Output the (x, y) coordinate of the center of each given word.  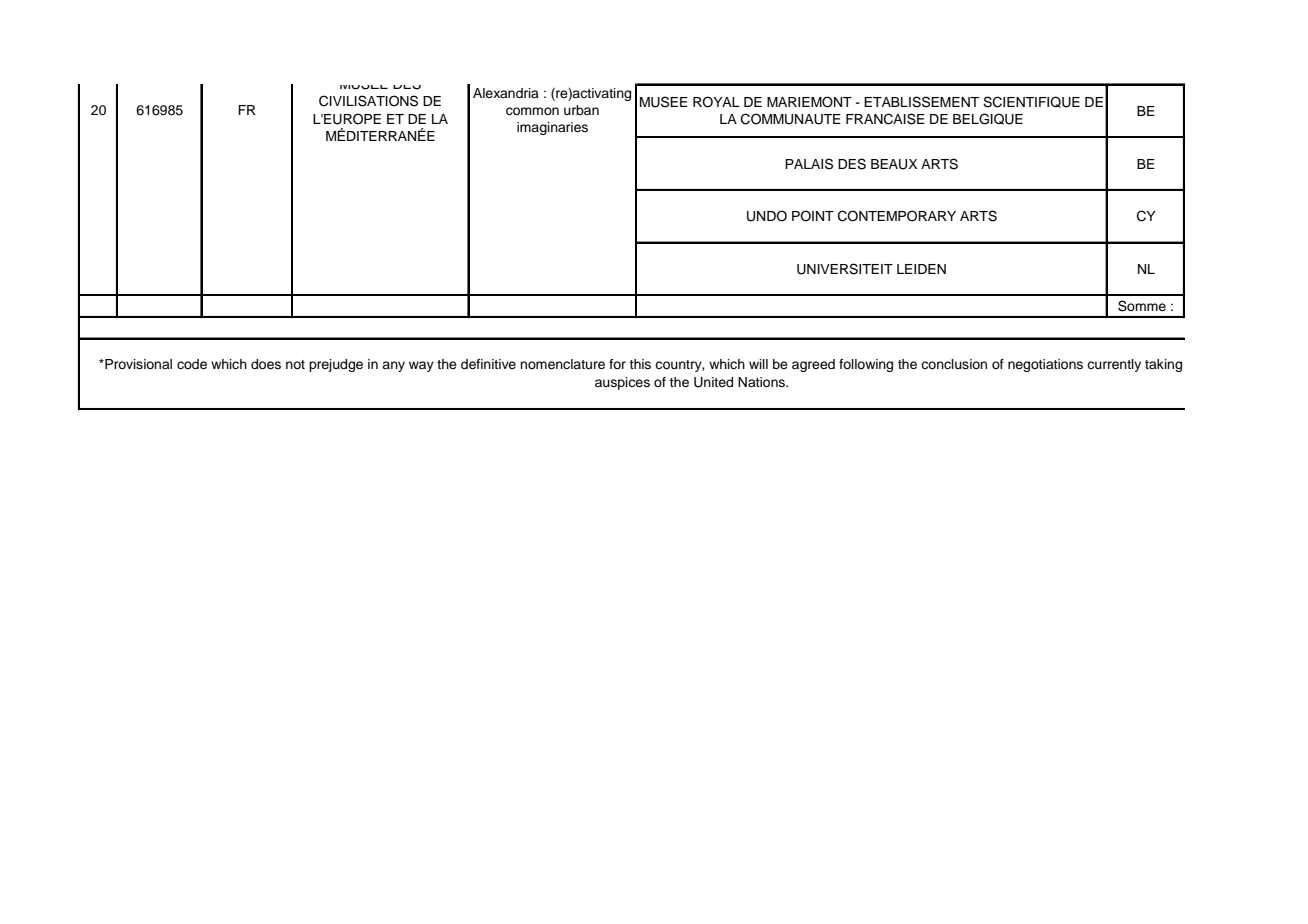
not (295, 364)
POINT (813, 216)
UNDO (767, 216)
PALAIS (809, 164)
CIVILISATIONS (368, 101)
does (266, 364)
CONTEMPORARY (897, 216)
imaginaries (552, 128)
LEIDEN (921, 269)
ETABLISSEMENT (921, 102)
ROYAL (716, 102)
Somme (1142, 306)
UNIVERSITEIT (845, 269)
